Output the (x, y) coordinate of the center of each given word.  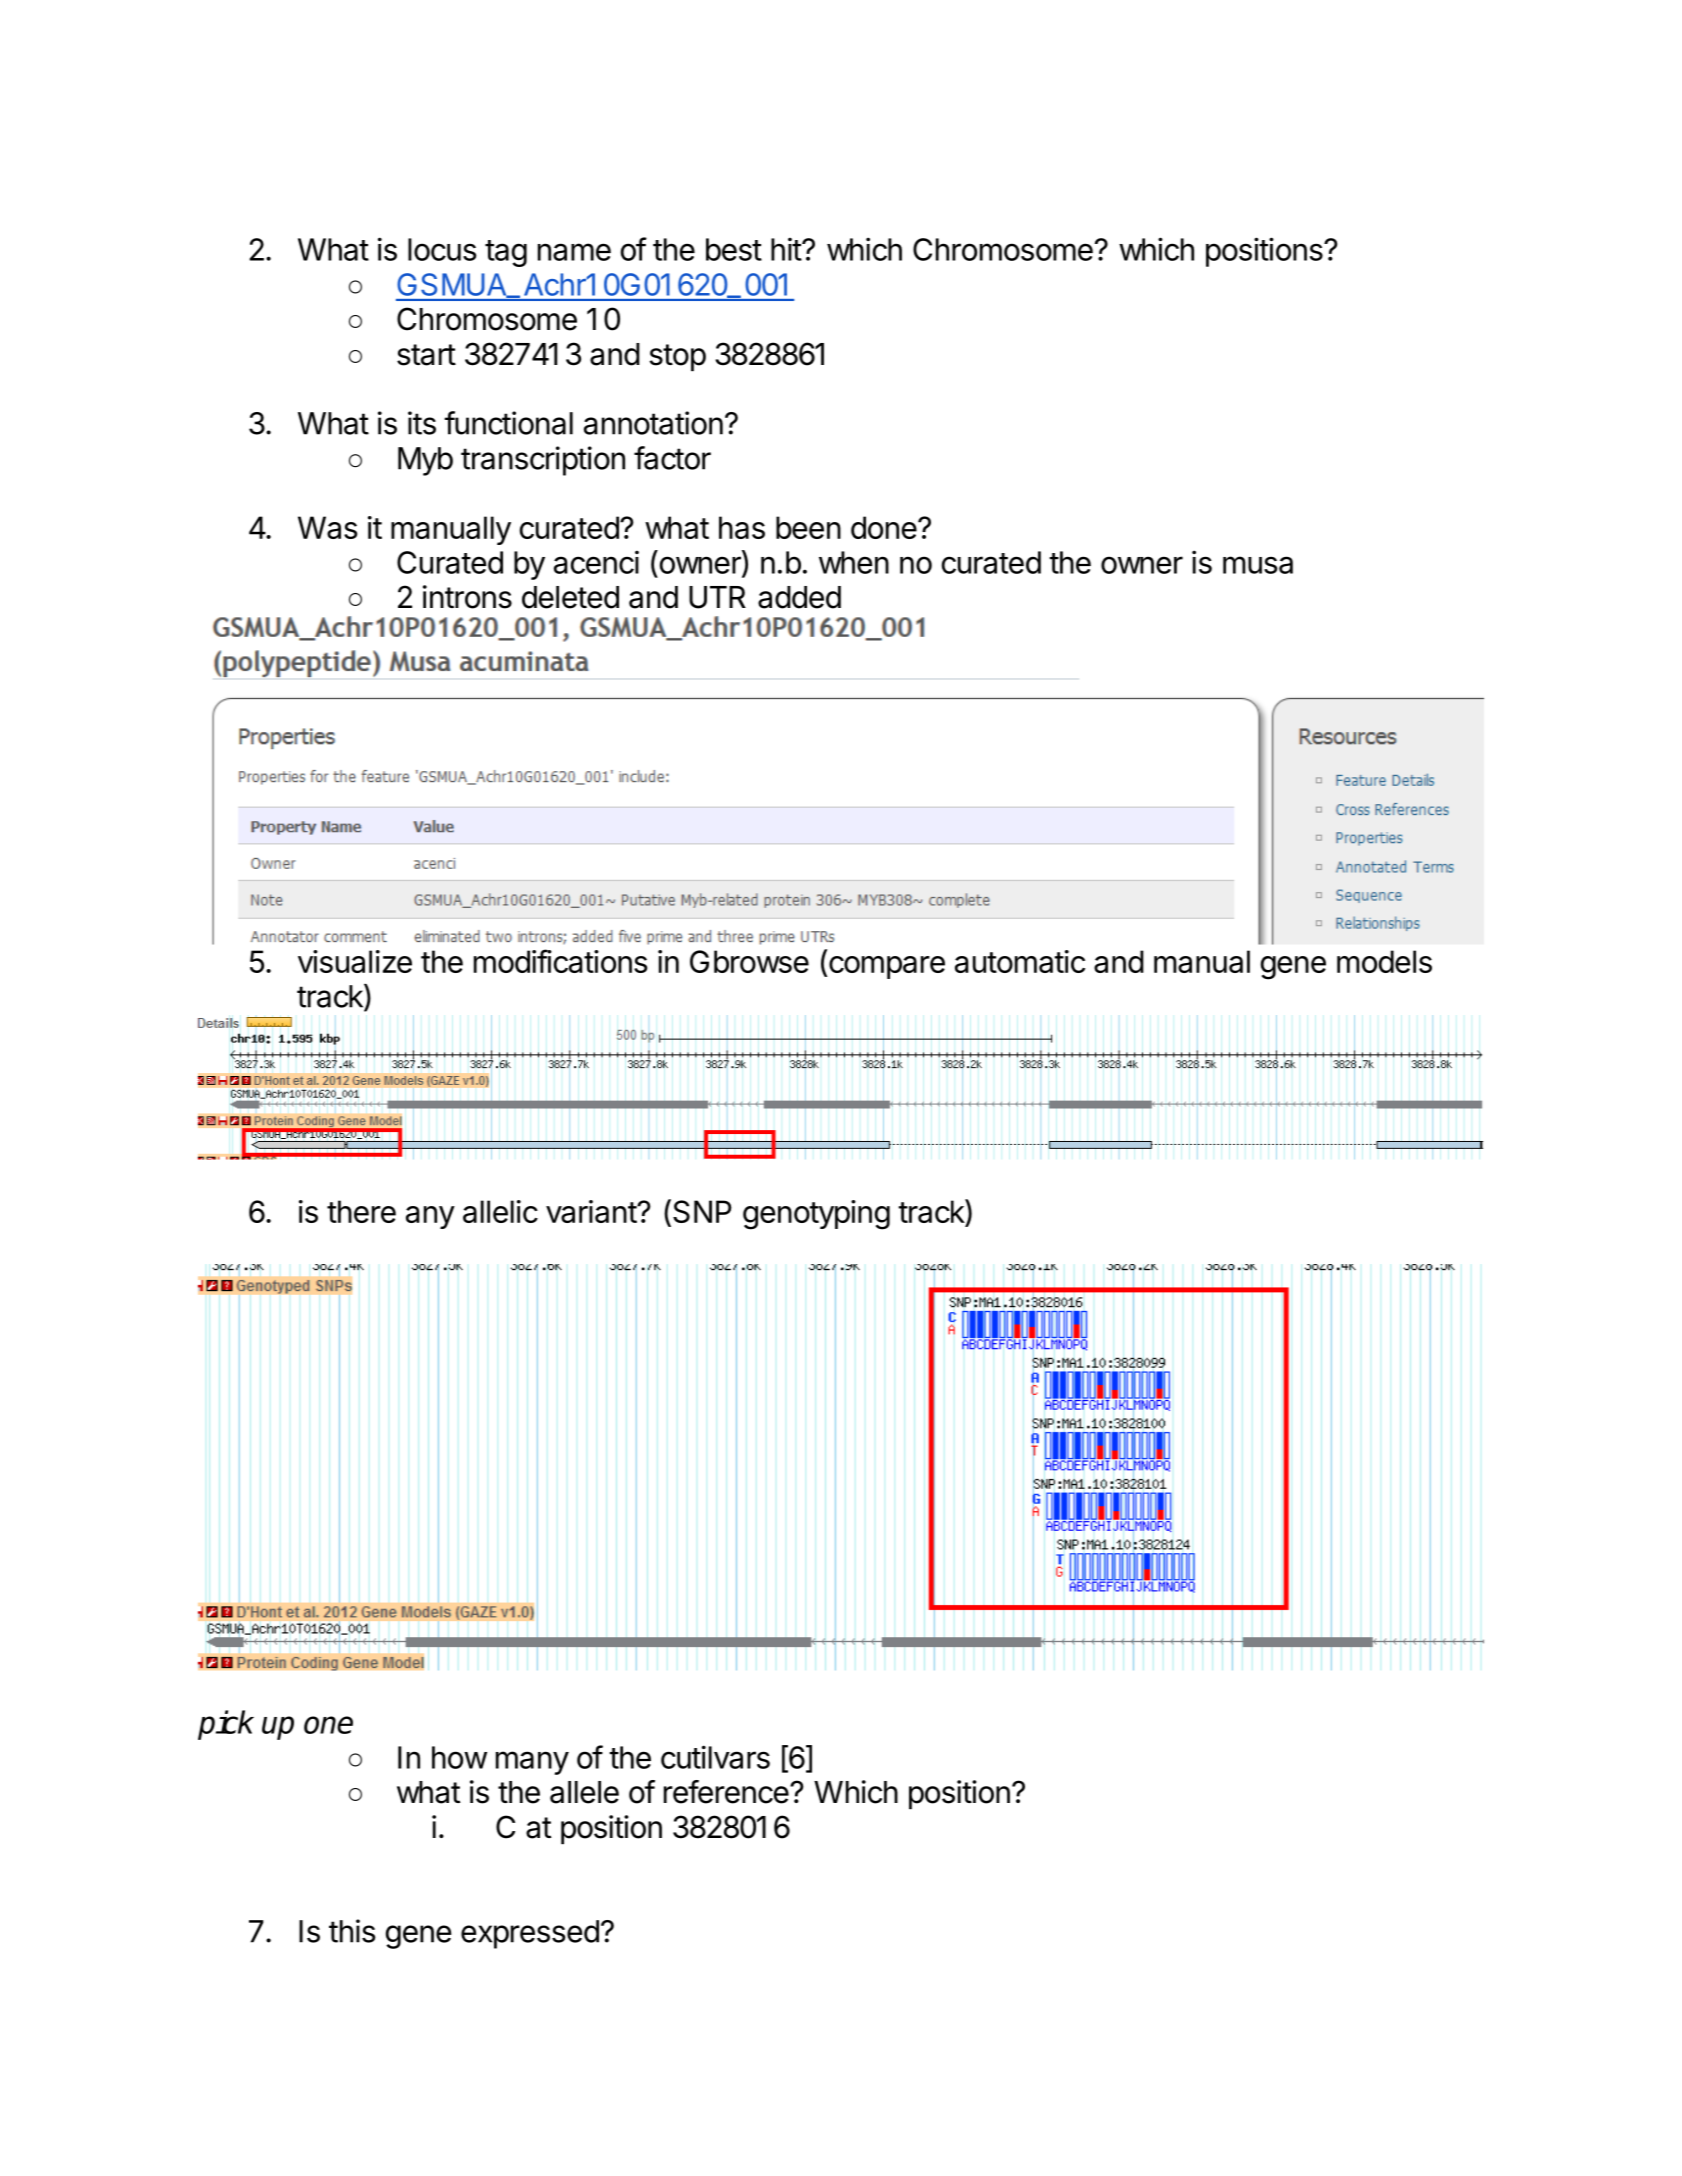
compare (887, 967)
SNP (702, 1211)
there (361, 1211)
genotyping (816, 1215)
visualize (355, 961)
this (352, 1931)
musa (1258, 565)
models (1384, 961)
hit (787, 249)
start (426, 355)
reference (726, 1792)
